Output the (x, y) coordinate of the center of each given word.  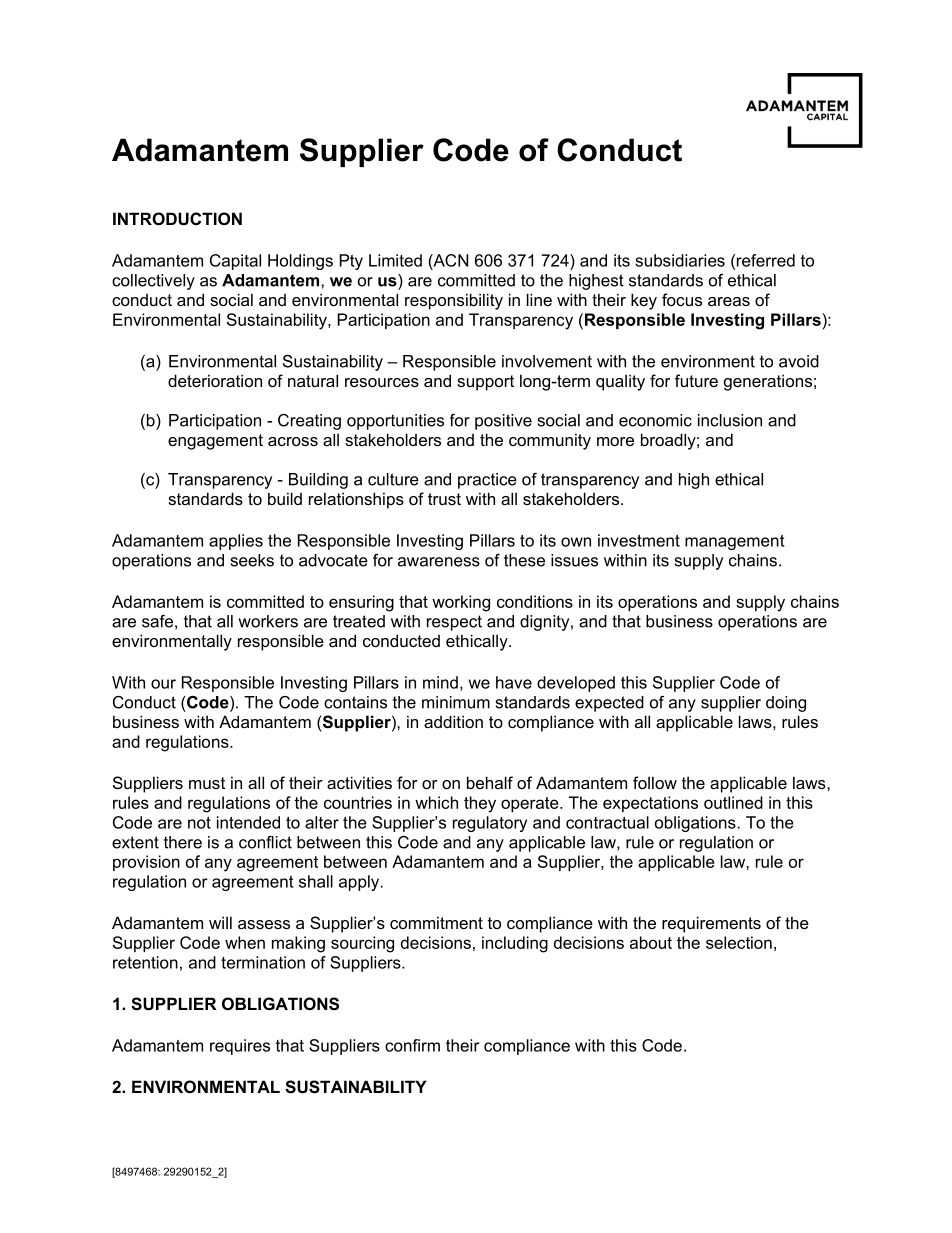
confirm (412, 1045)
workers (268, 621)
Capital (235, 262)
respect (454, 623)
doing (786, 704)
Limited (395, 260)
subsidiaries (680, 260)
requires (240, 1047)
